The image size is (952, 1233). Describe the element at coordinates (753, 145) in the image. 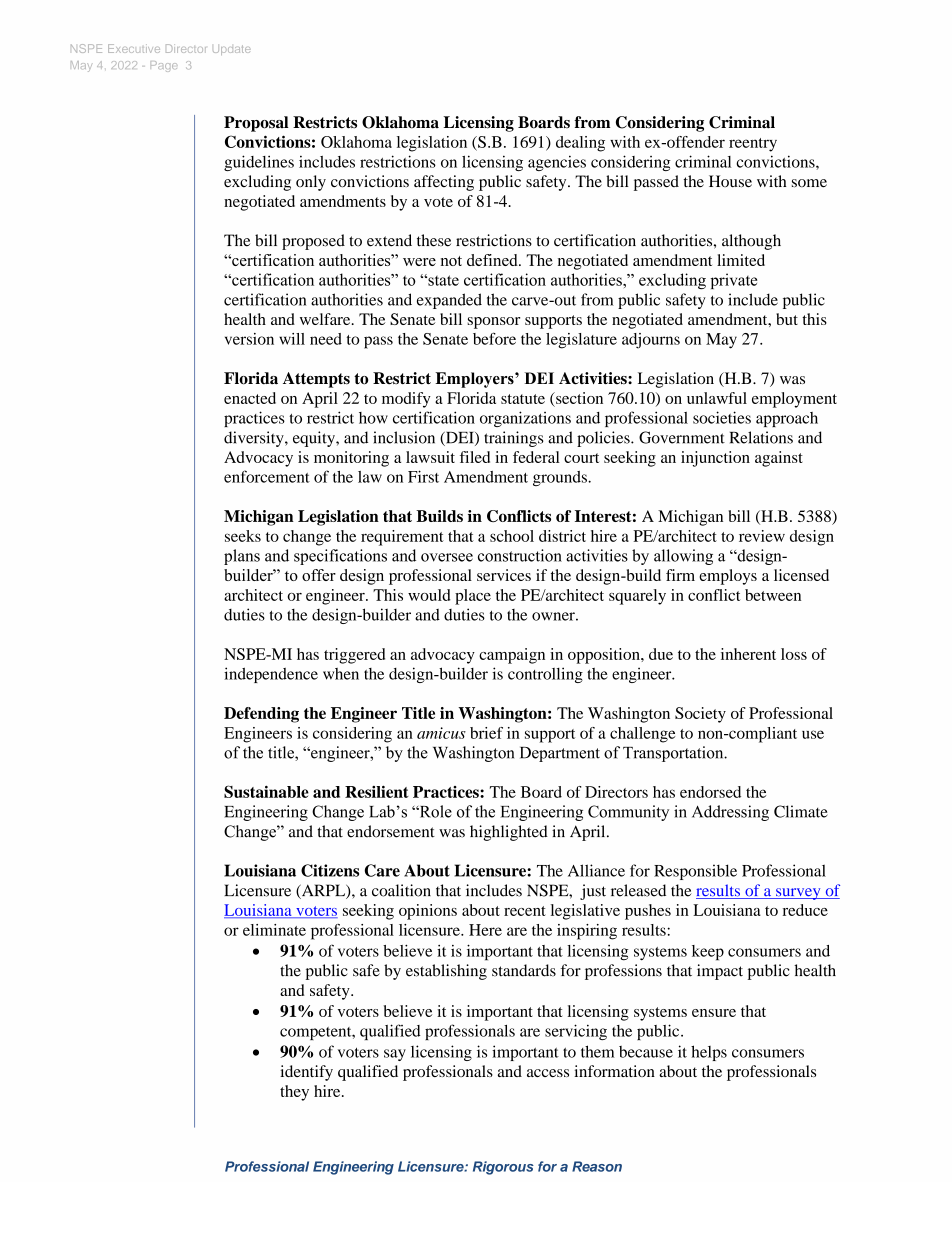

I see `reentry` at that location.
